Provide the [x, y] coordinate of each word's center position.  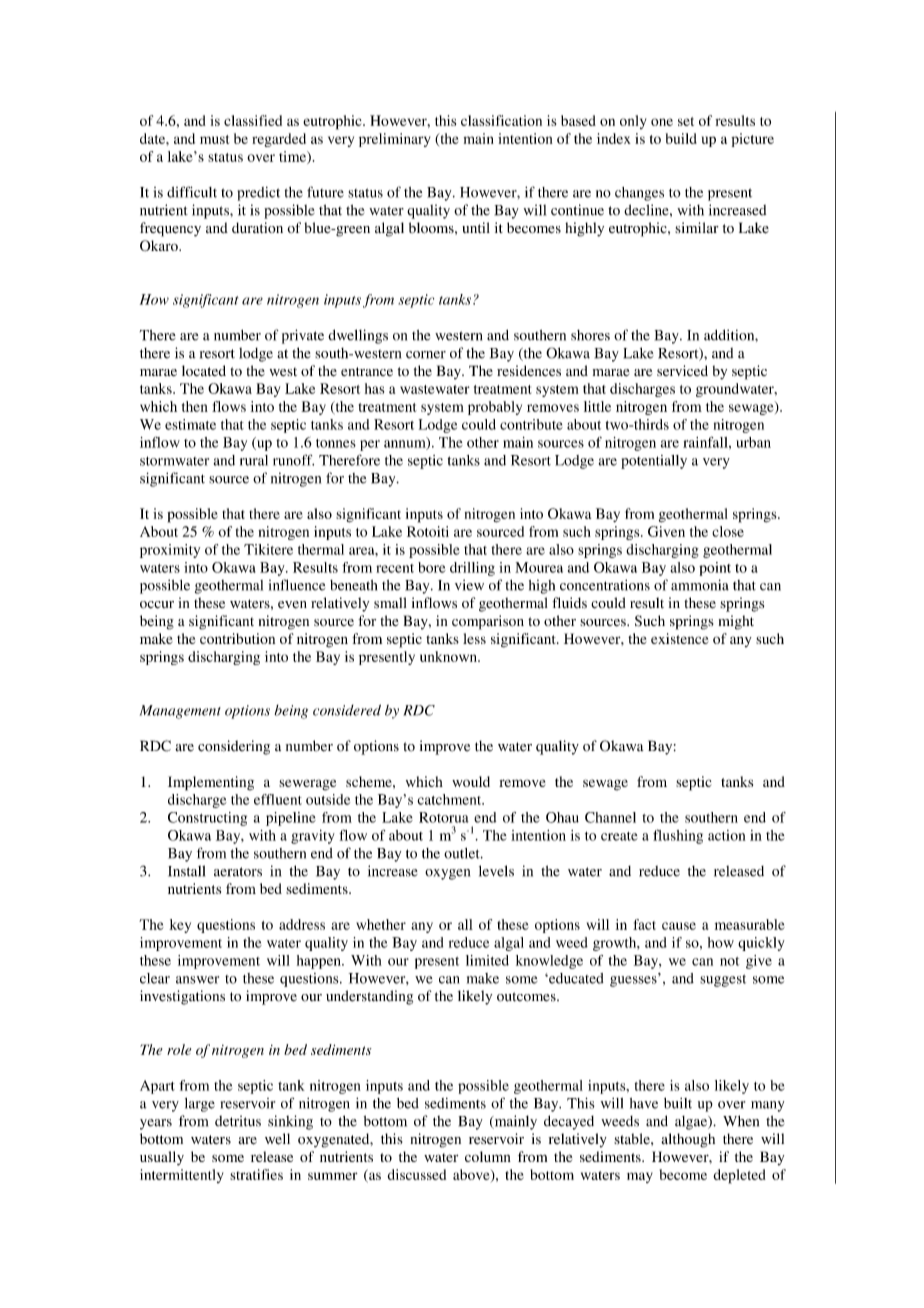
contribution [237, 638]
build [681, 138]
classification [501, 120]
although [688, 1140]
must [214, 139]
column [488, 1156]
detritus [238, 1121]
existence [680, 638]
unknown [449, 656]
